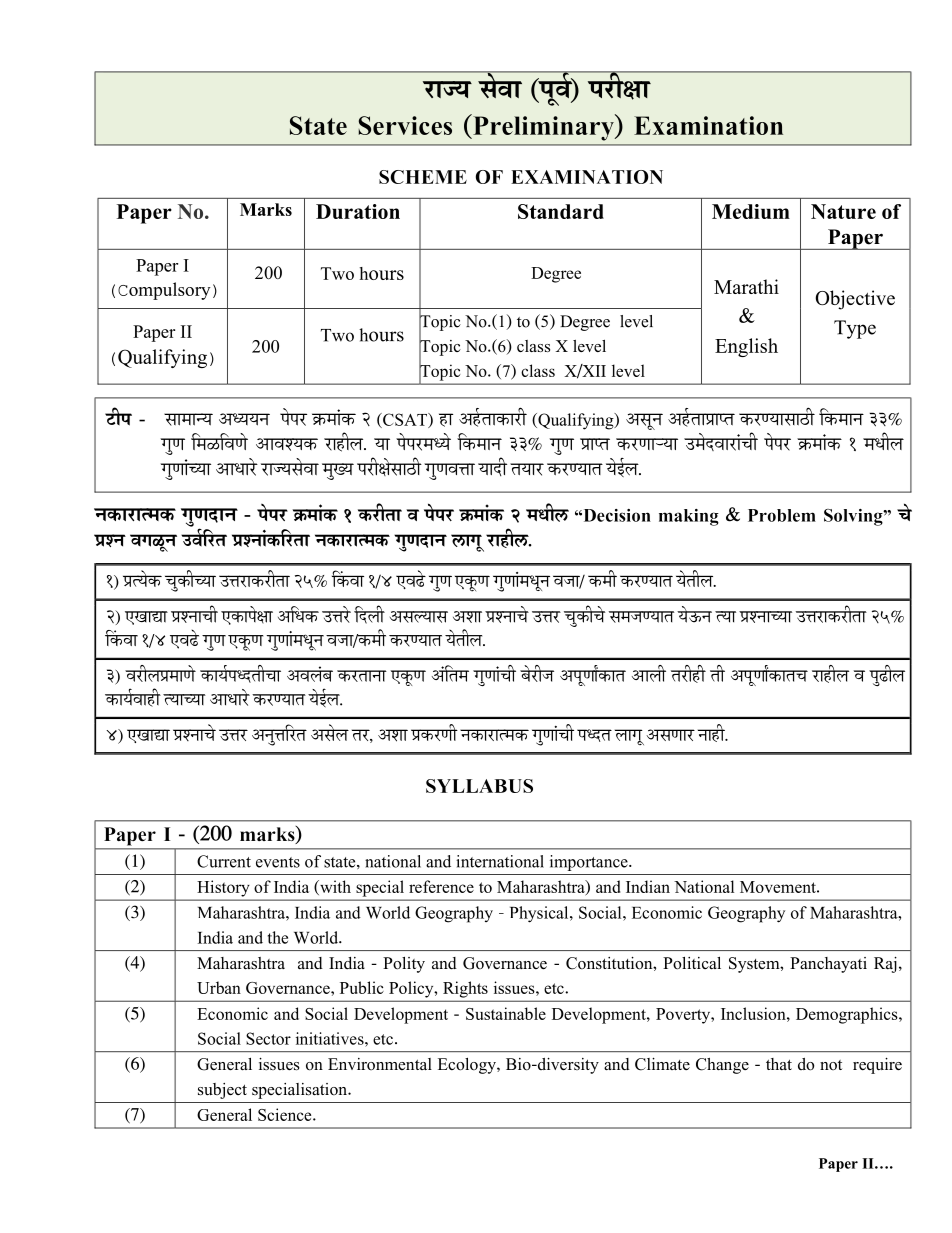  What do you see at coordinates (224, 861) in the screenshot?
I see `Current` at bounding box center [224, 861].
